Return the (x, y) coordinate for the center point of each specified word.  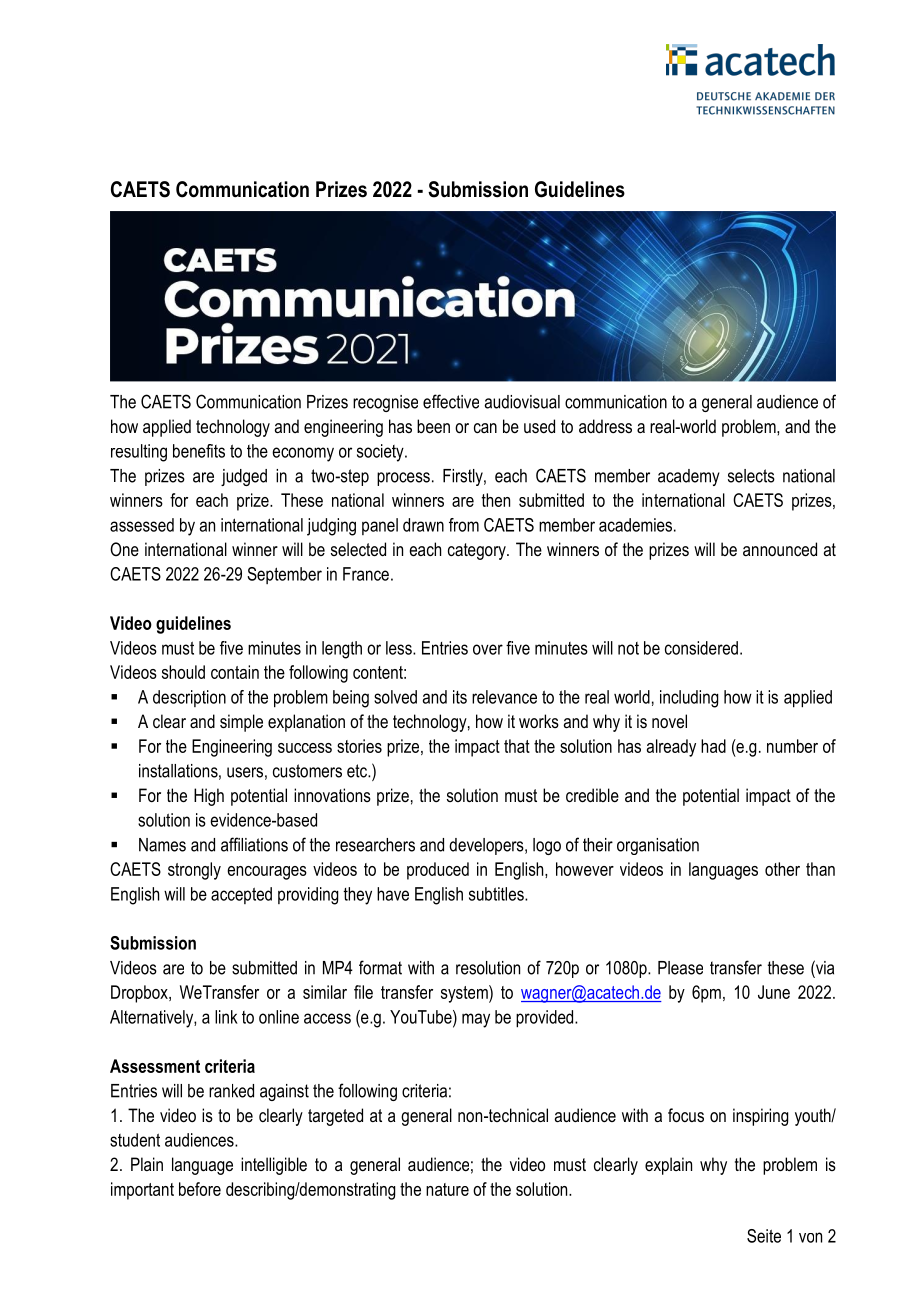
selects (751, 476)
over (488, 649)
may (476, 1020)
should (183, 672)
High (209, 797)
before (200, 1189)
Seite (764, 1236)
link (226, 1017)
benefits (199, 451)
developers (487, 846)
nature (447, 1189)
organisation (658, 846)
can (485, 428)
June (774, 992)
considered (701, 648)
